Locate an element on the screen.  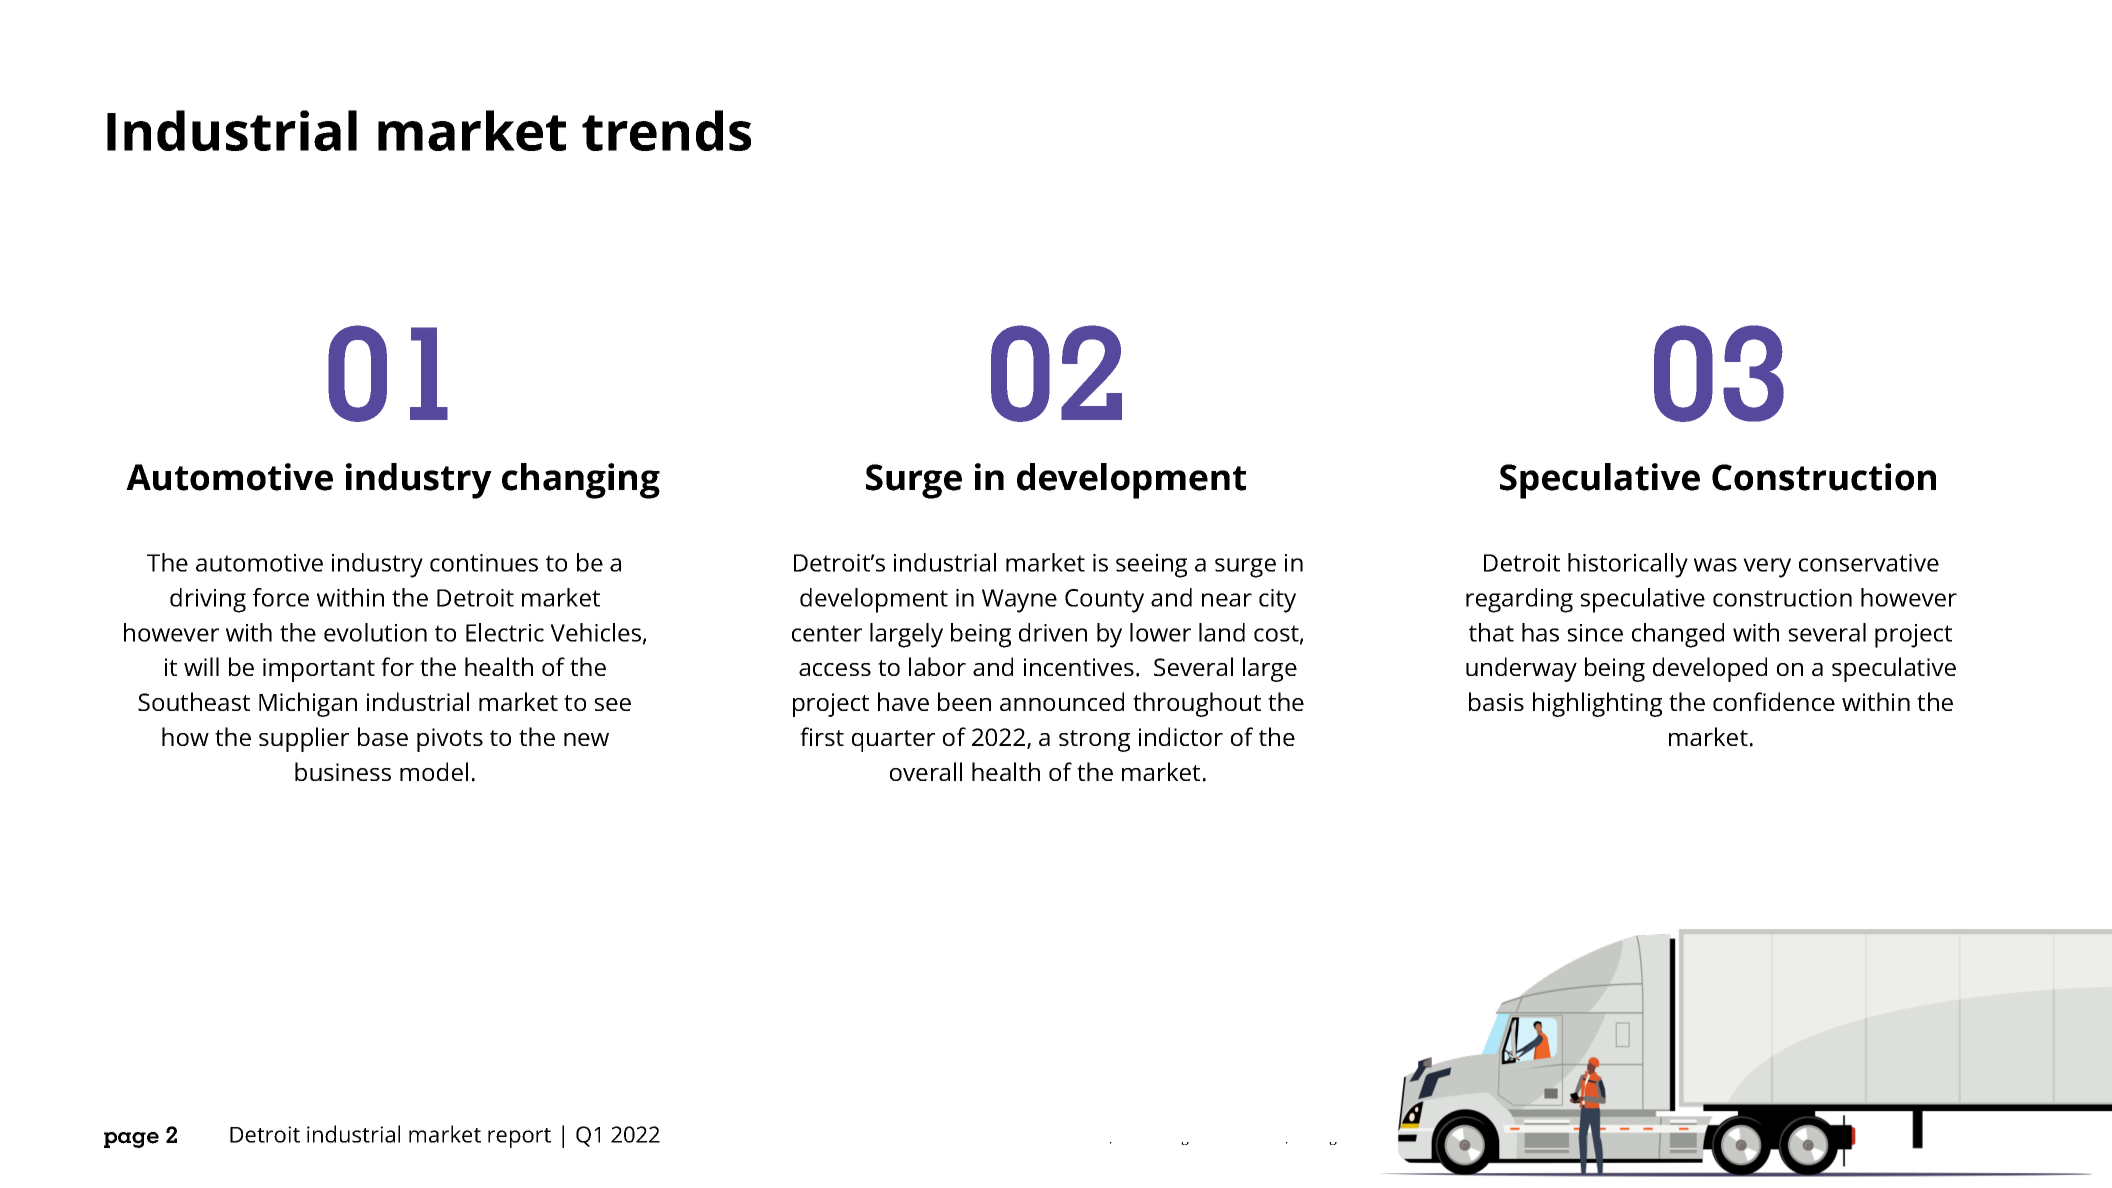
trends is located at coordinates (666, 130).
